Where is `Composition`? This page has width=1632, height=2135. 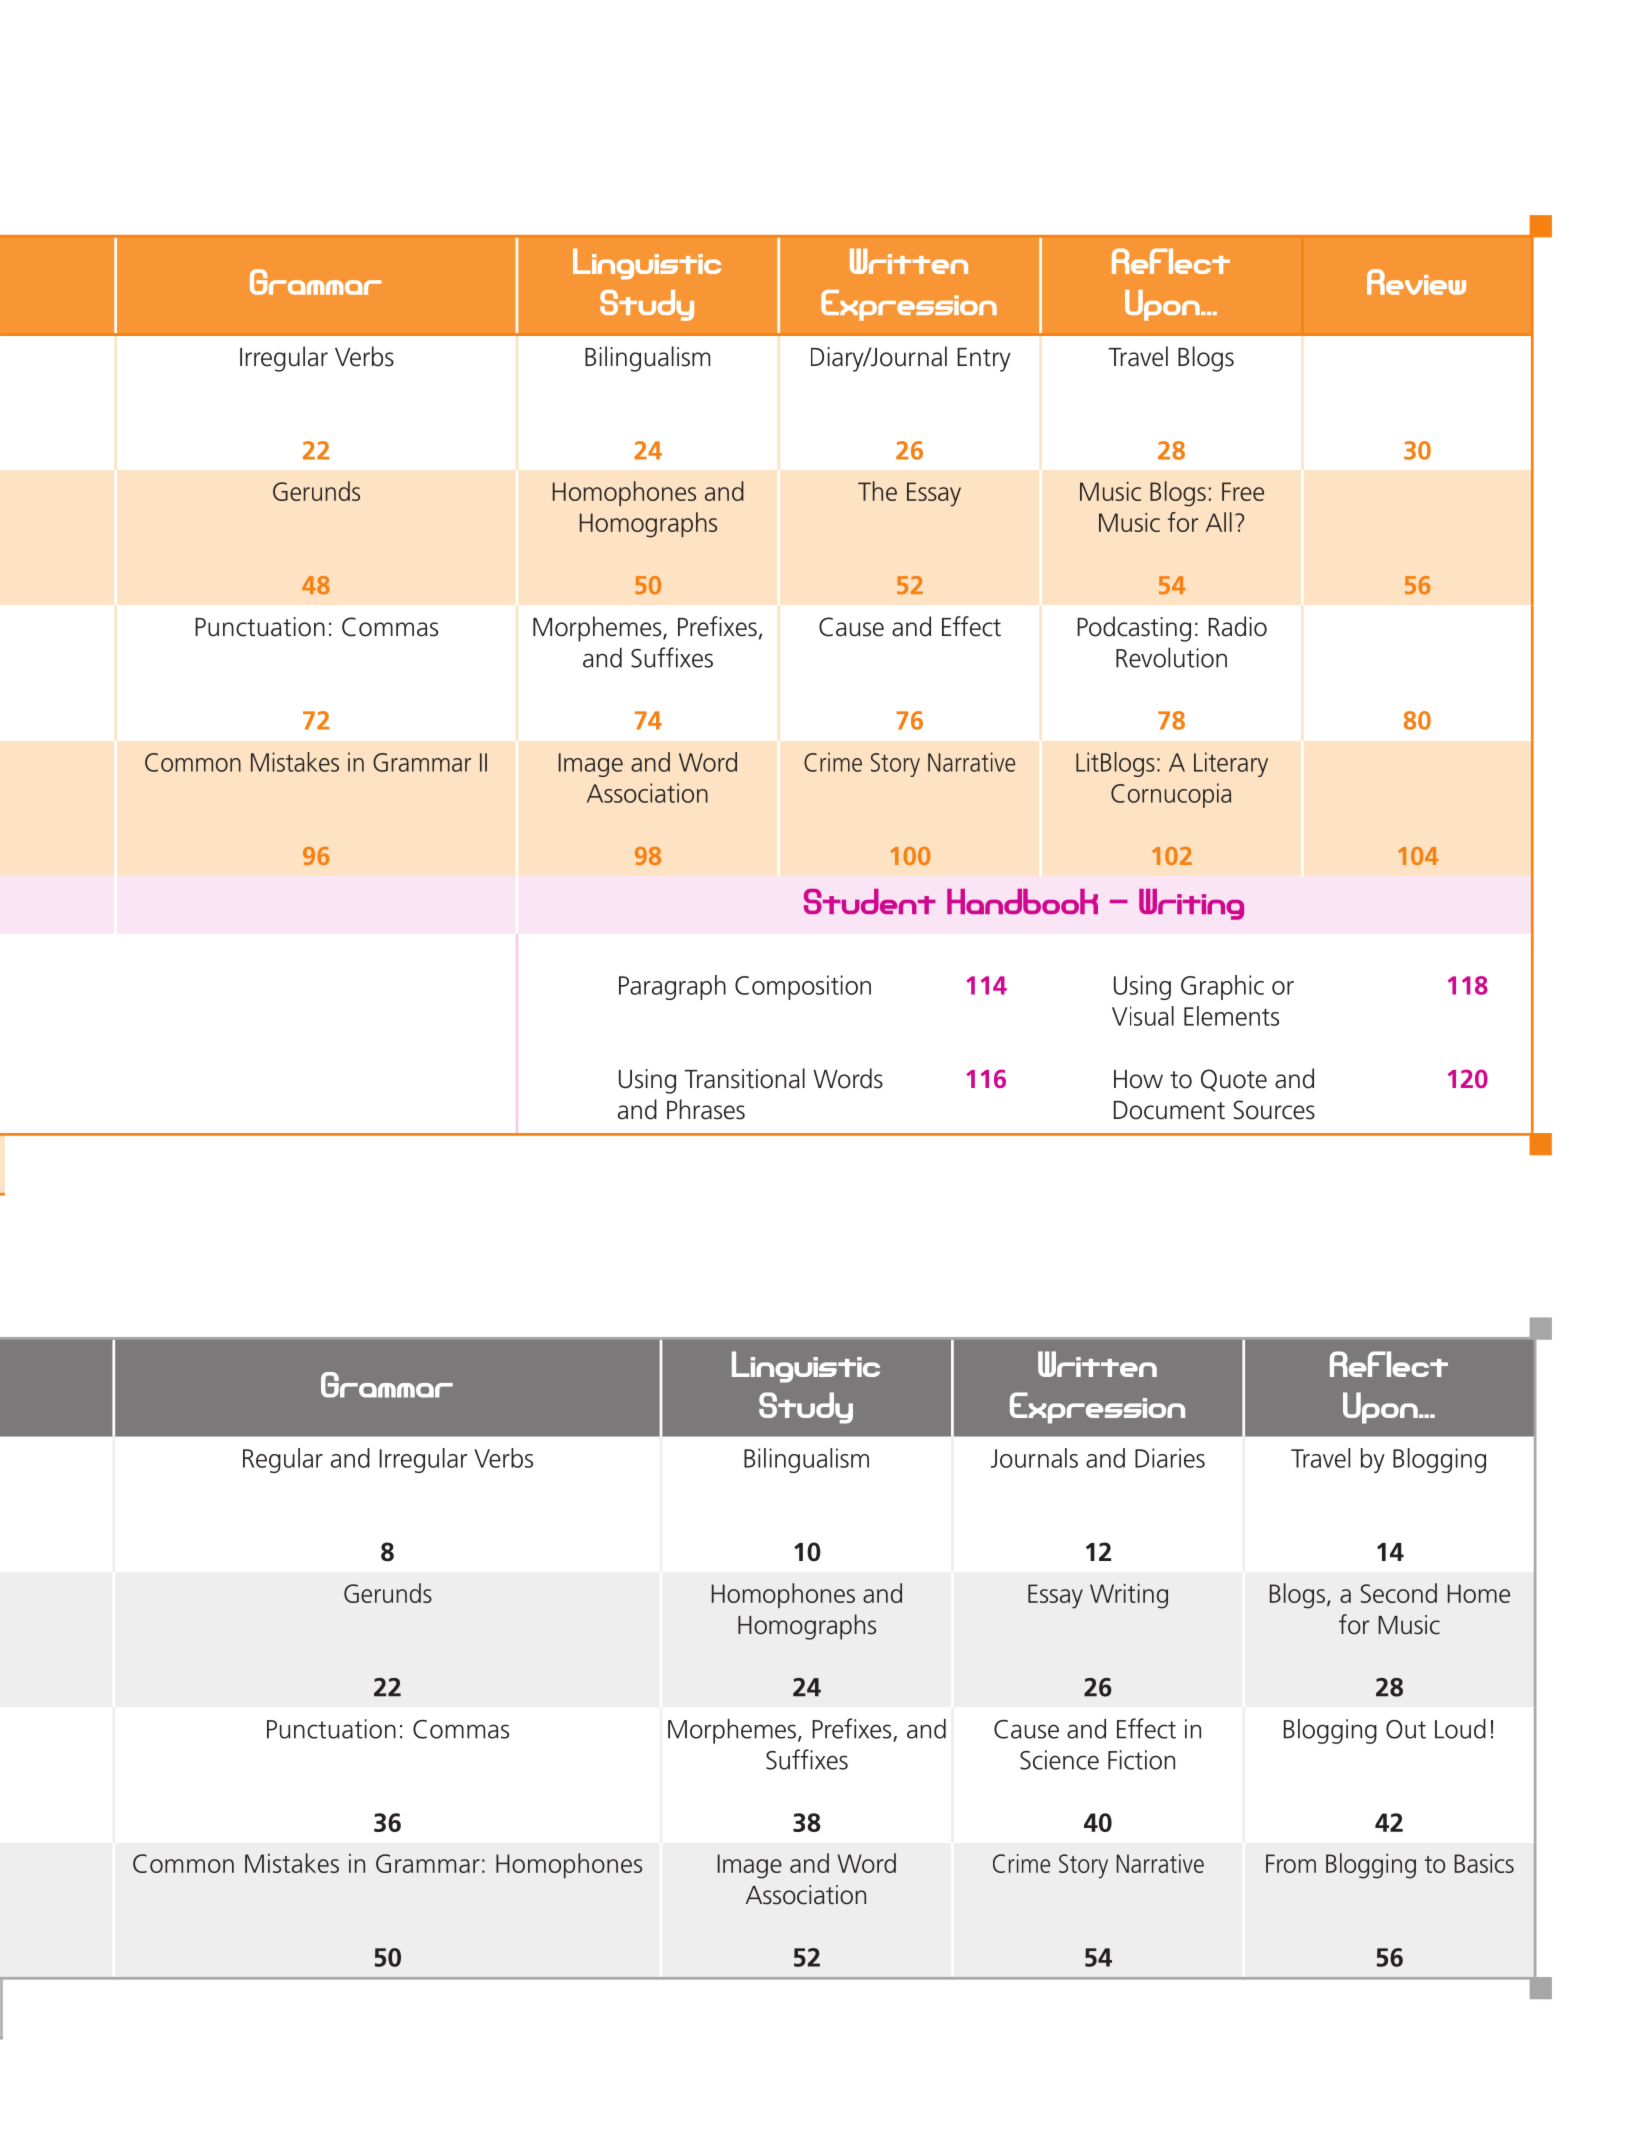 Composition is located at coordinates (803, 987).
